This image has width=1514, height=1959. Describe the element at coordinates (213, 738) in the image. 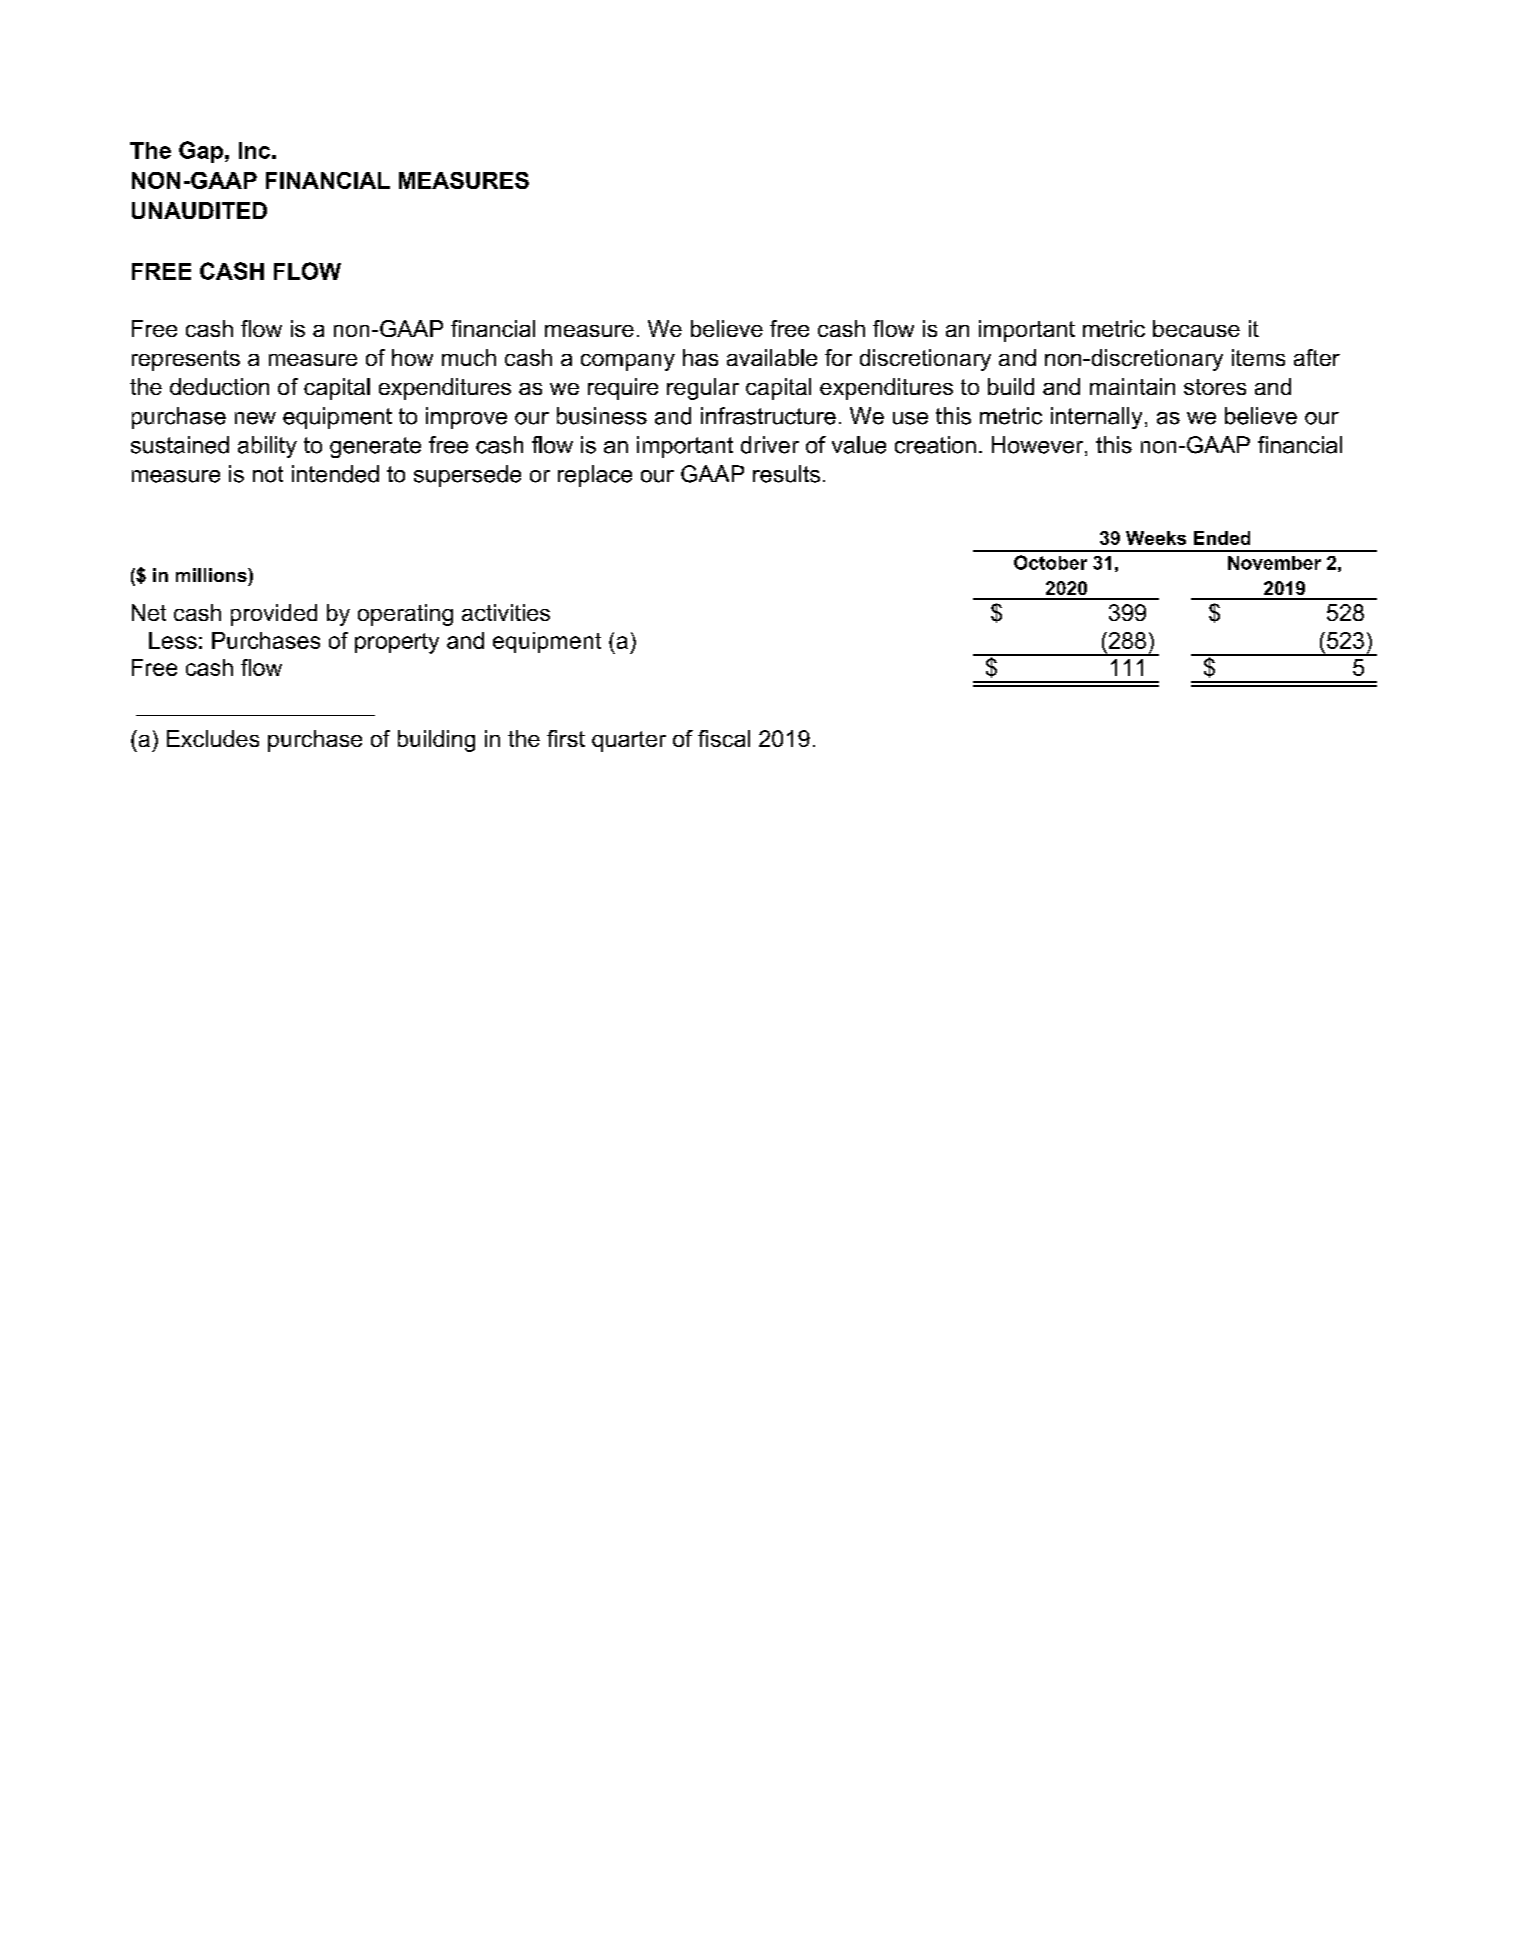

I see `Excludes` at that location.
